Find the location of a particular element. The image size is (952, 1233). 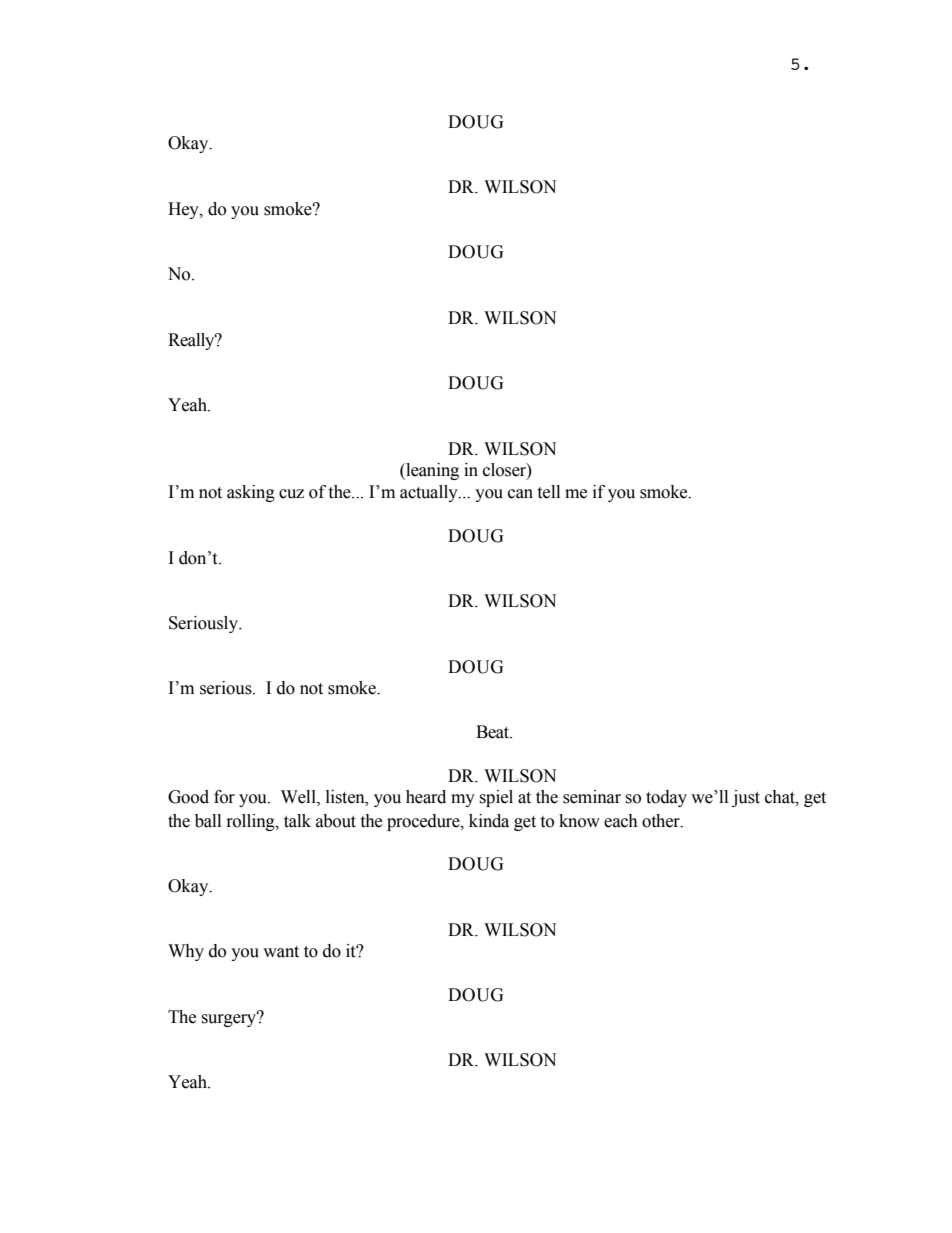

Hey is located at coordinates (184, 210).
